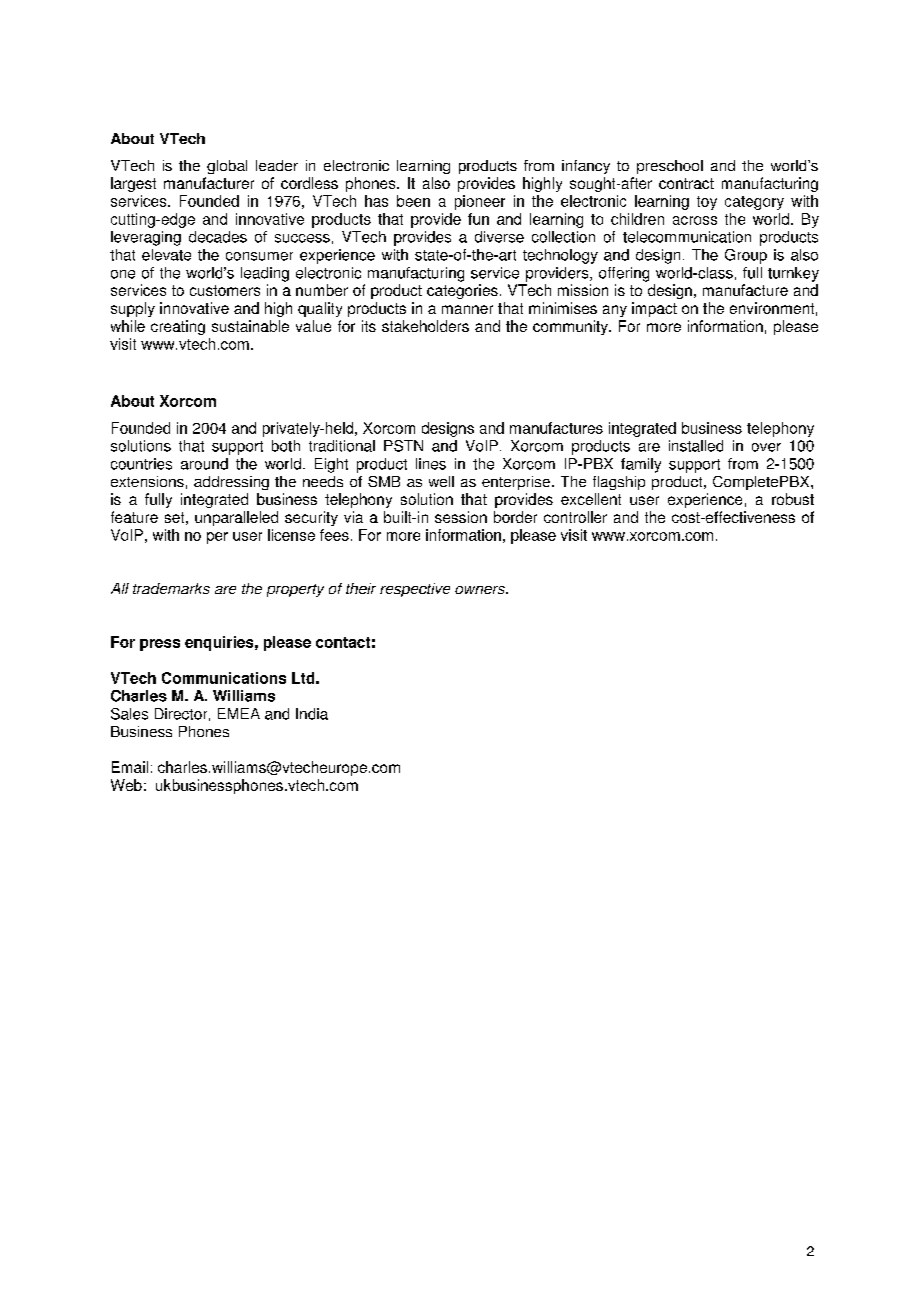  Describe the element at coordinates (480, 202) in the page. I see `pioneer` at that location.
